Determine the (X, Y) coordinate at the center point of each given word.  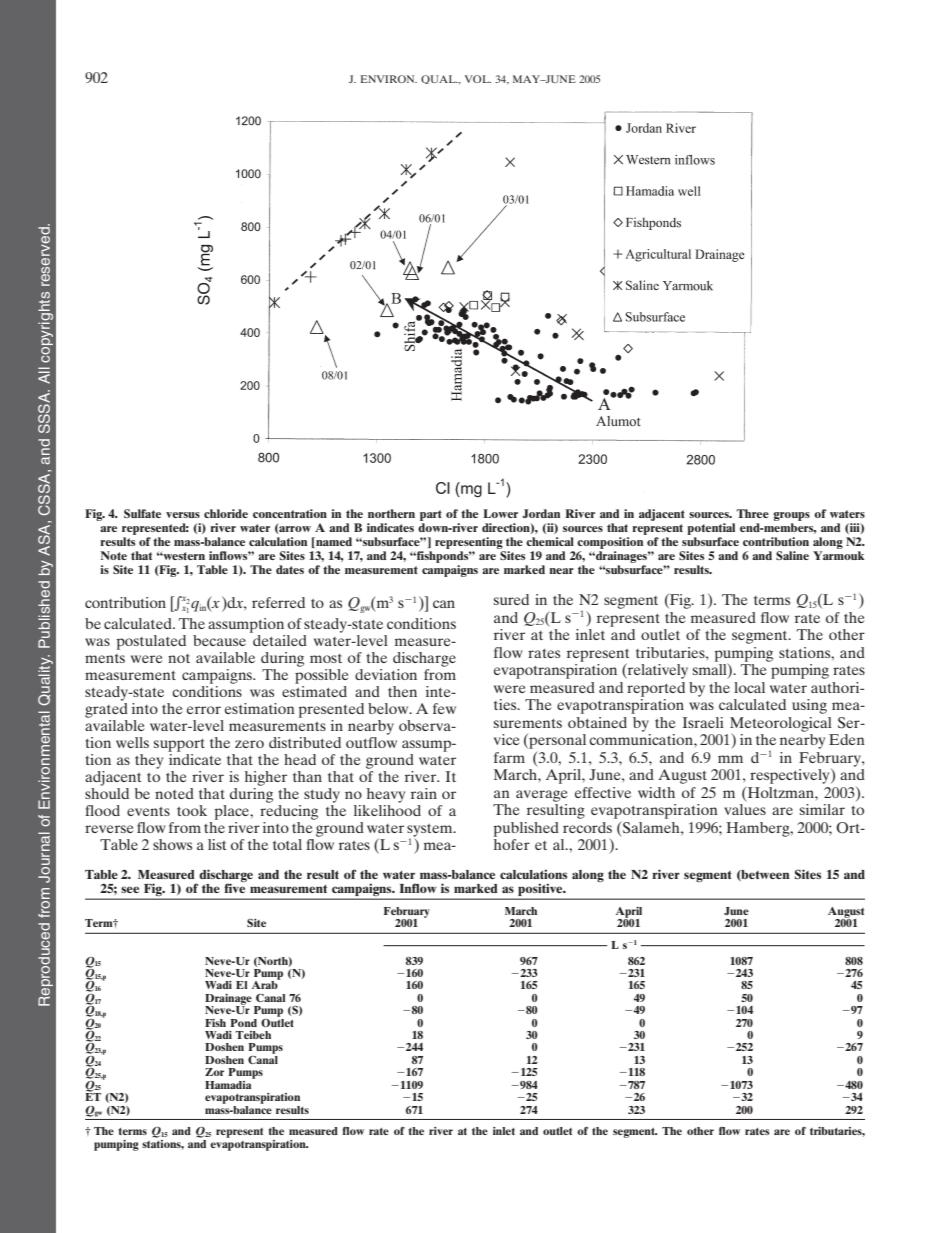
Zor (214, 1072)
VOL (478, 79)
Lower (500, 513)
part (431, 515)
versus (183, 515)
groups (791, 516)
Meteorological (781, 725)
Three (752, 513)
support (179, 745)
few (444, 708)
